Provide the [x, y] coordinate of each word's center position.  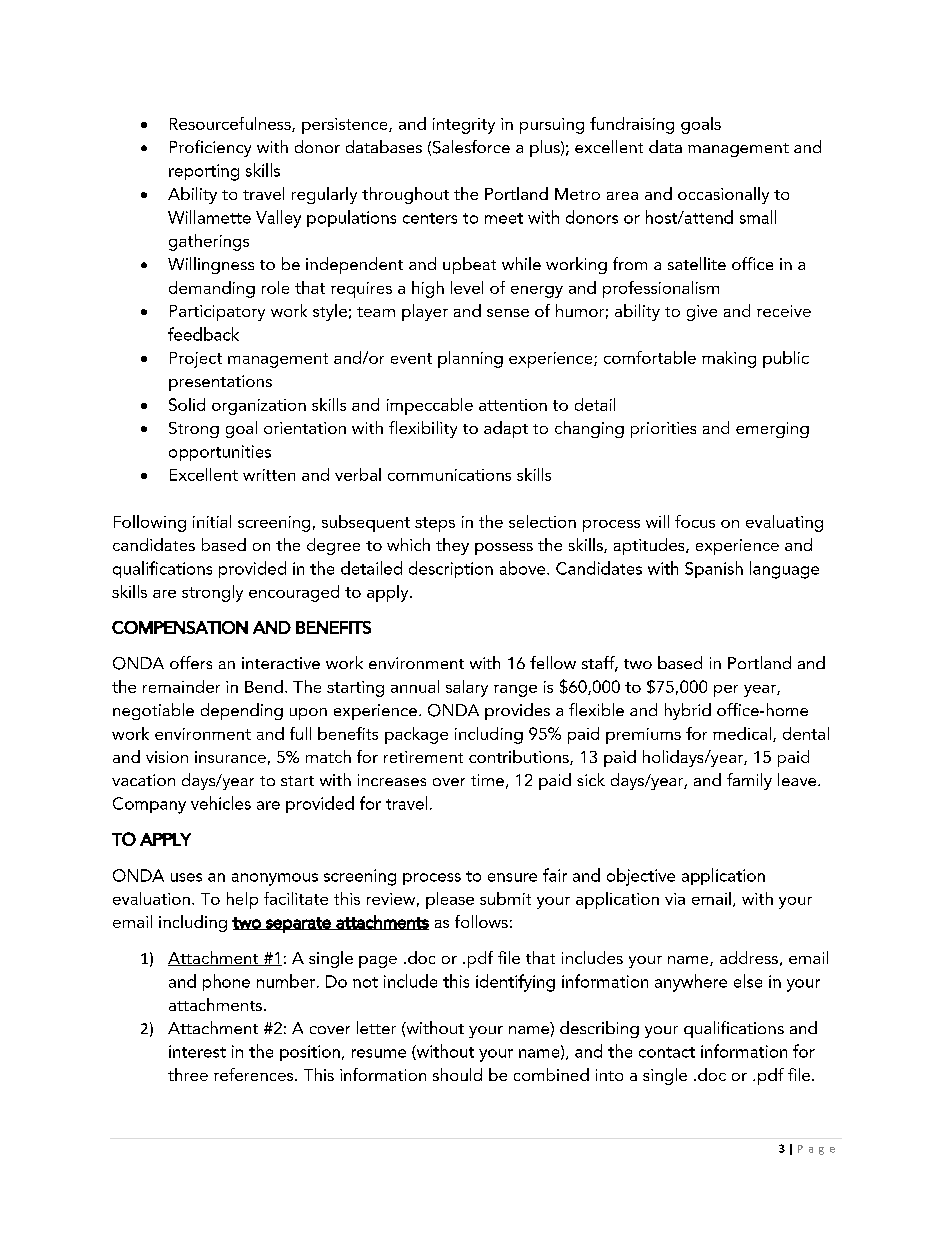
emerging [772, 430]
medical [743, 734]
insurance [230, 757]
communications [449, 475]
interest [197, 1051]
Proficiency [210, 148]
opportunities [220, 453]
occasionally [723, 195]
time [487, 780]
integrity [464, 126]
